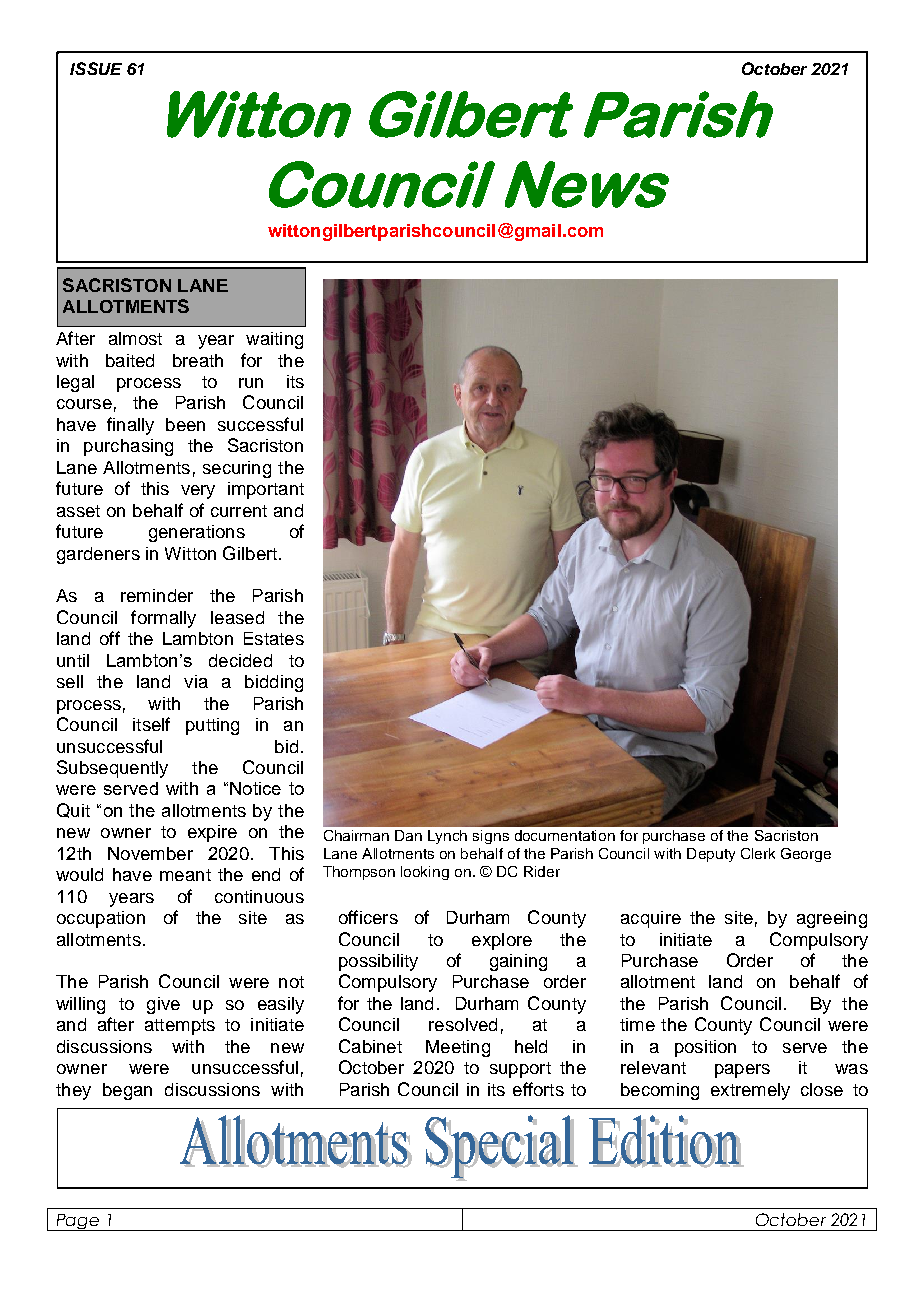 This screenshot has height=1308, width=924. Describe the element at coordinates (408, 835) in the screenshot. I see `Dan` at that location.
